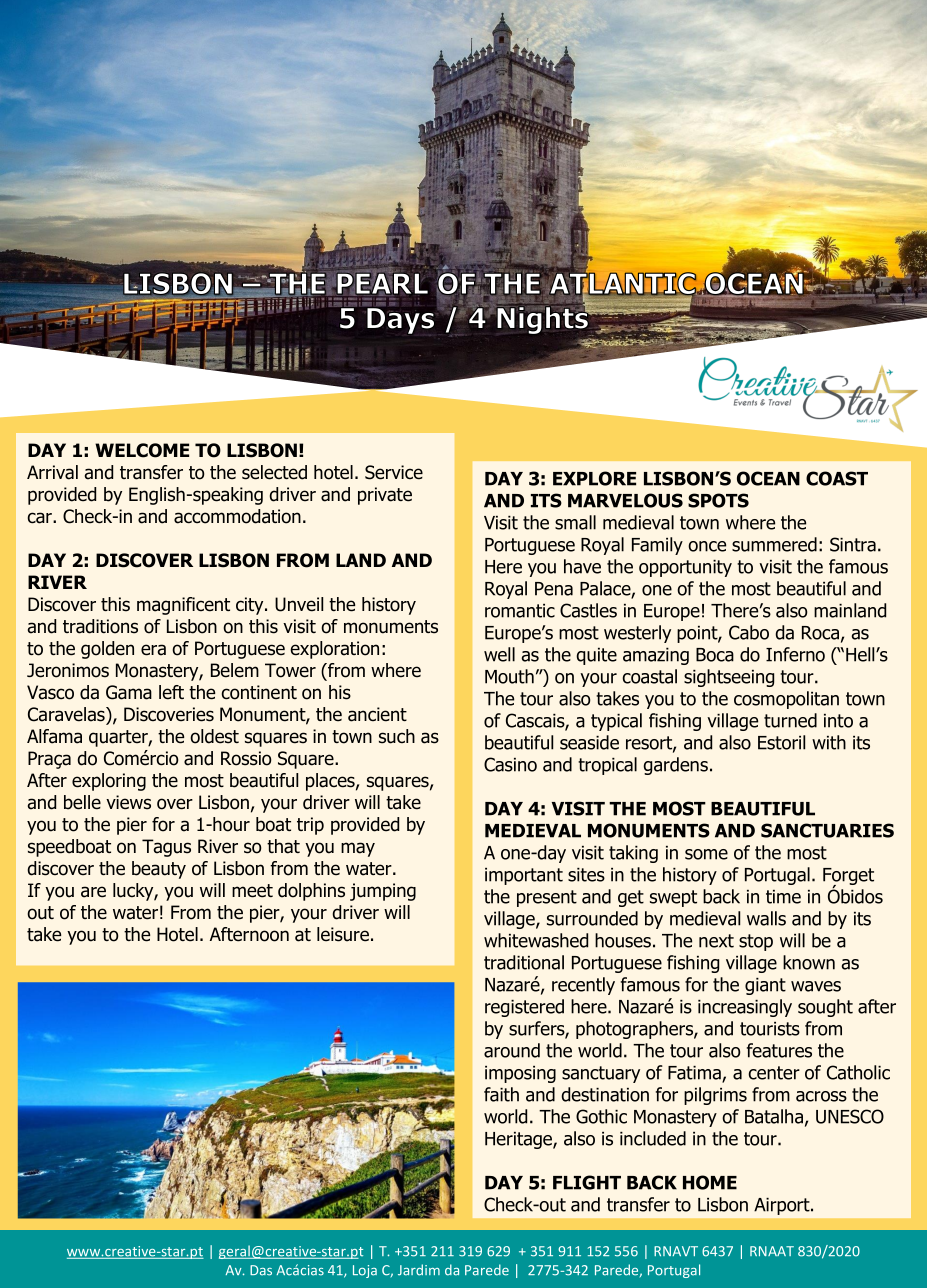 Image resolution: width=927 pixels, height=1288 pixels. I want to click on WELCOME, so click(142, 450).
